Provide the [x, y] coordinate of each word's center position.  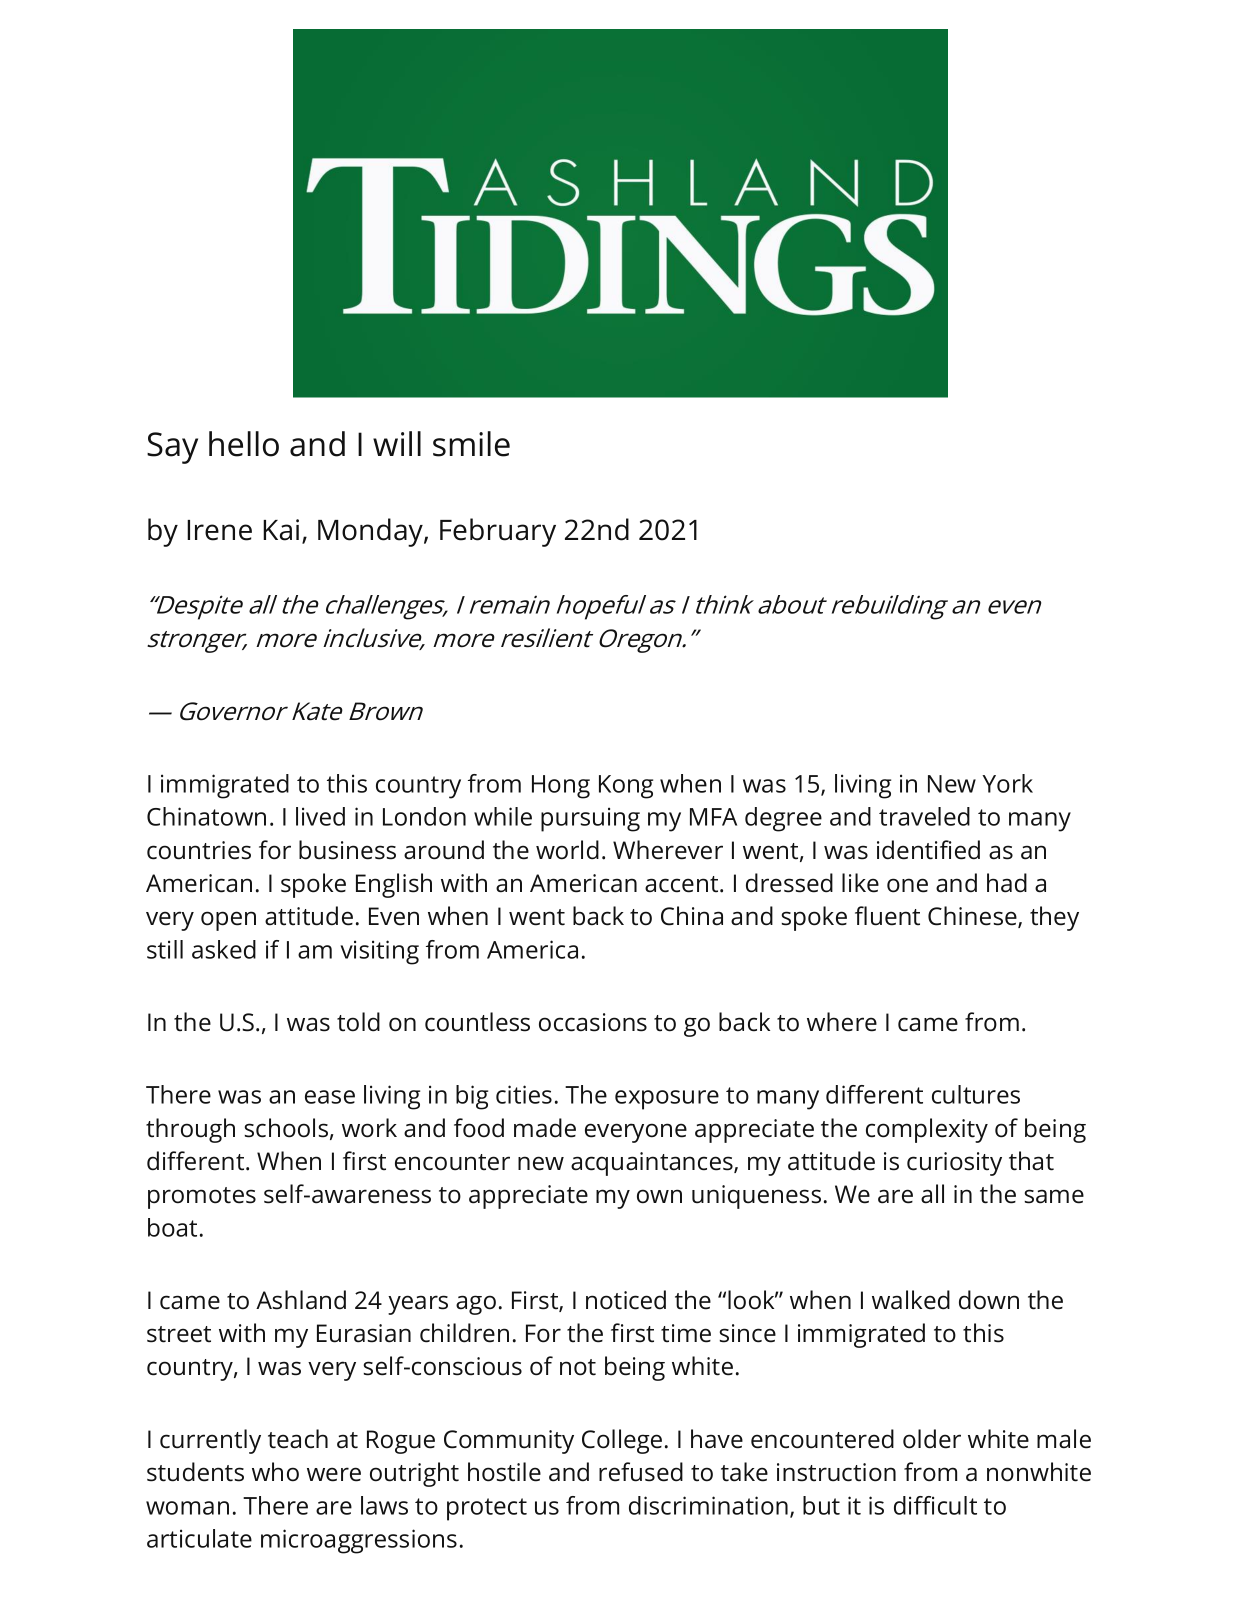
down [989, 1300]
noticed [626, 1300]
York [1007, 783]
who [275, 1472]
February [498, 532]
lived [320, 816]
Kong [626, 787]
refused [641, 1472]
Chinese [973, 917]
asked [224, 949]
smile [471, 444]
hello [244, 444]
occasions [593, 1022]
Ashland [301, 1300]
